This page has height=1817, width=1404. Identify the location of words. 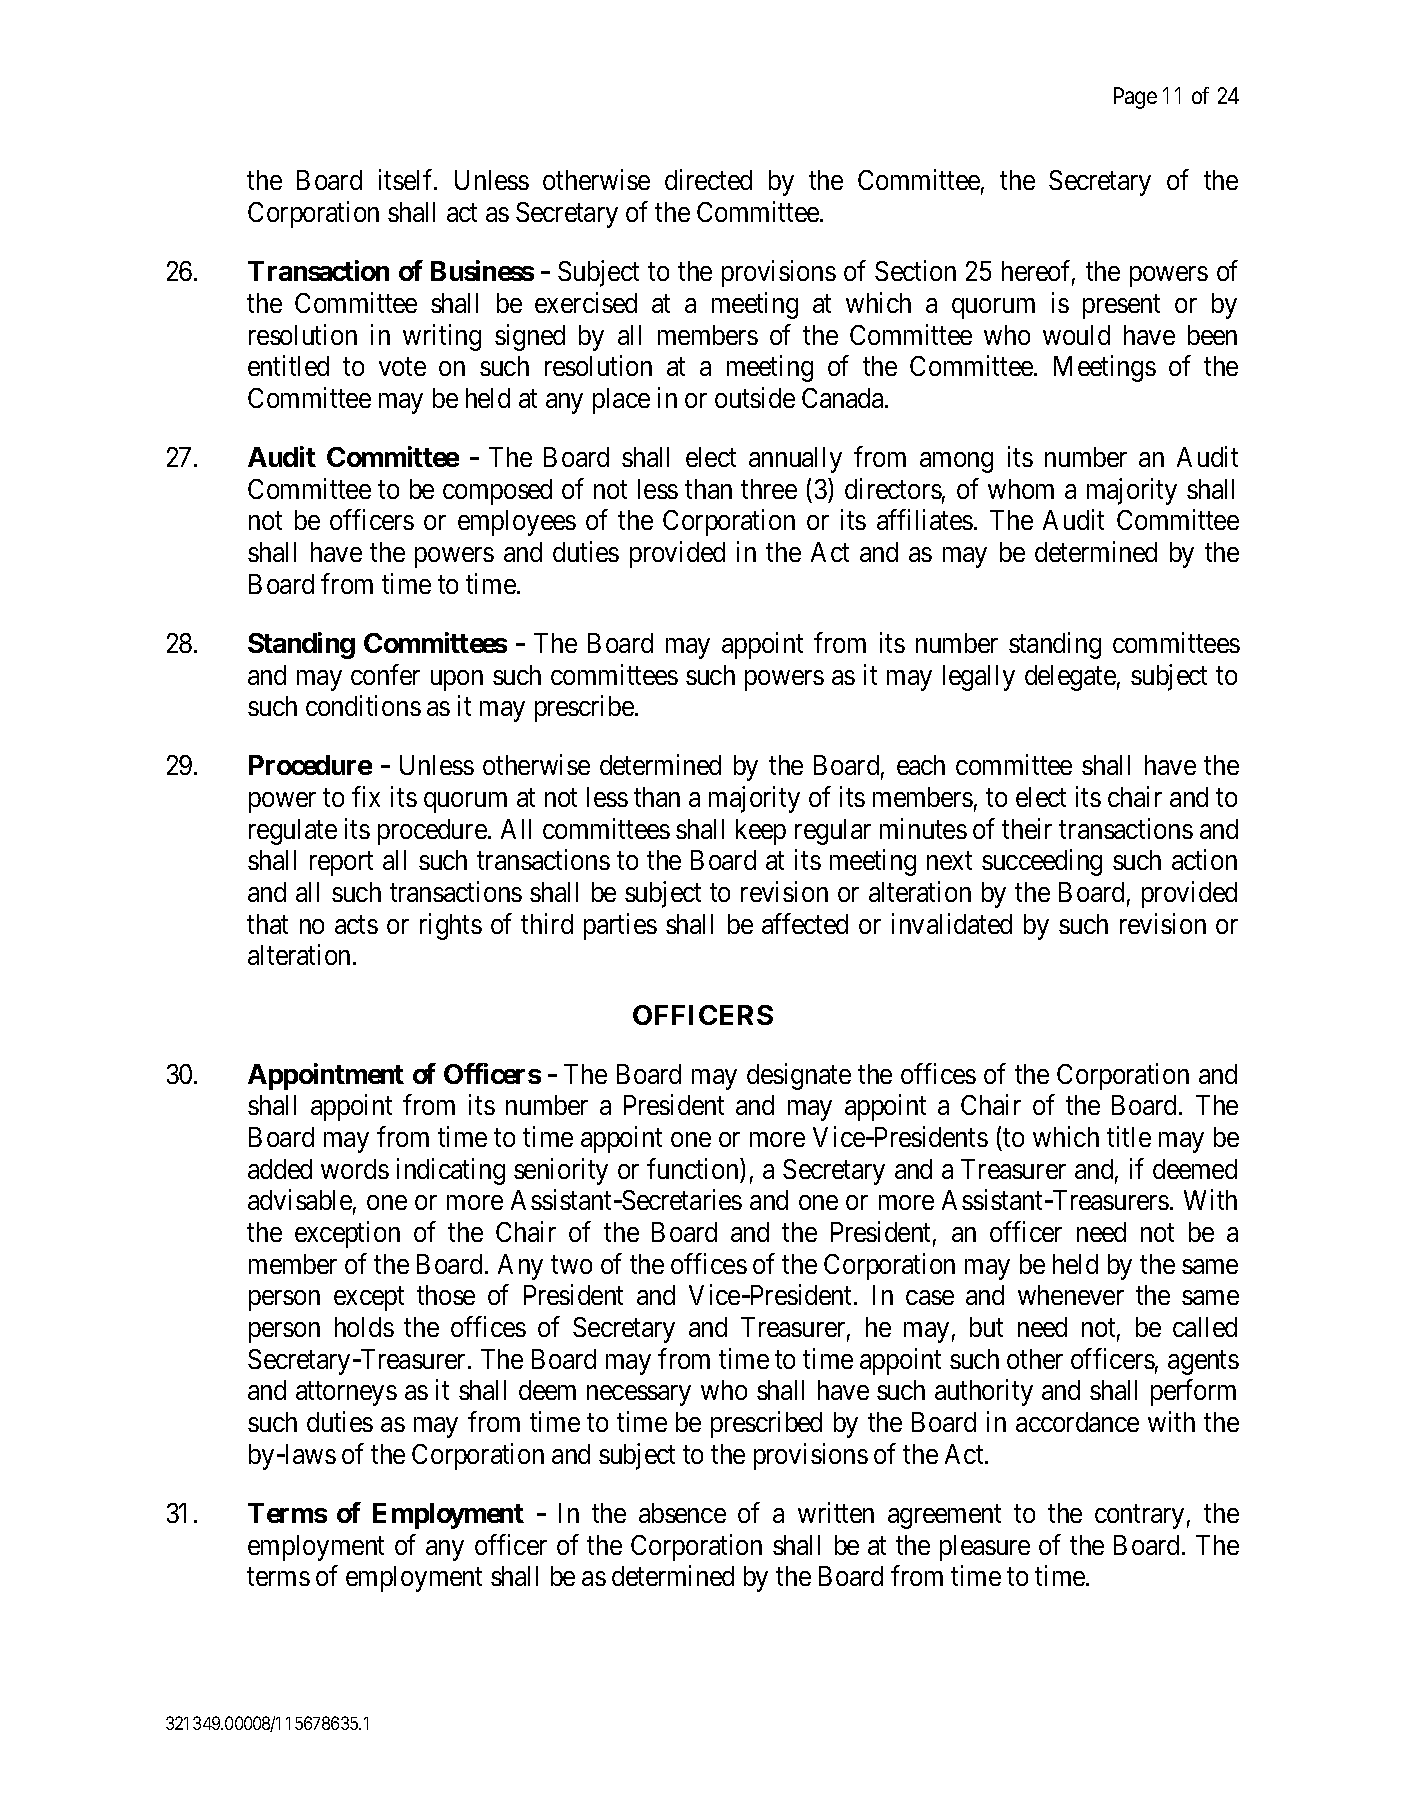
(355, 1169).
